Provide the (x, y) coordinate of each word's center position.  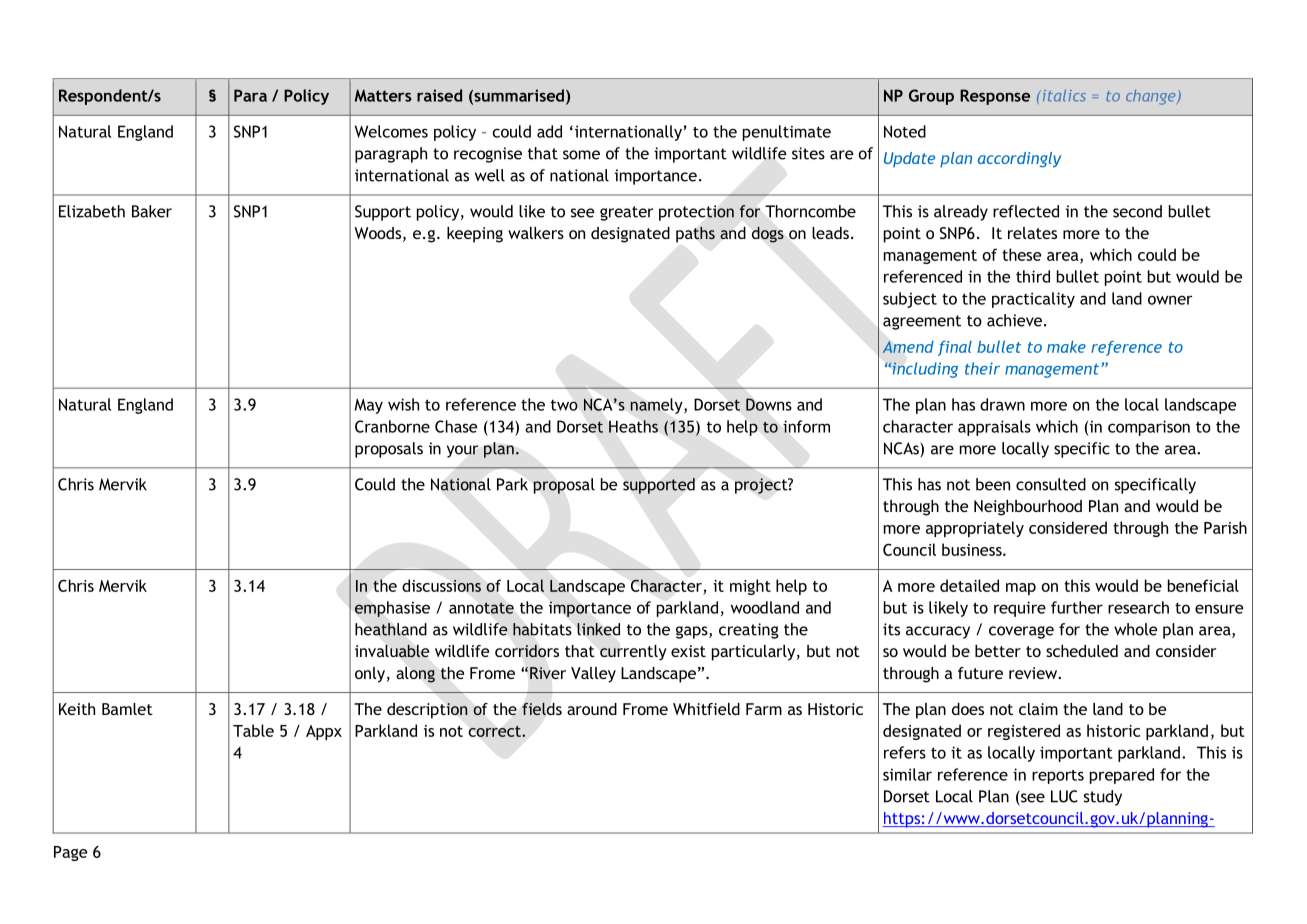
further (1077, 607)
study (1103, 798)
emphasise (392, 609)
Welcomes (391, 131)
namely (657, 406)
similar (907, 774)
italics (1063, 95)
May (369, 406)
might (750, 587)
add (549, 131)
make (1066, 346)
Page (70, 853)
